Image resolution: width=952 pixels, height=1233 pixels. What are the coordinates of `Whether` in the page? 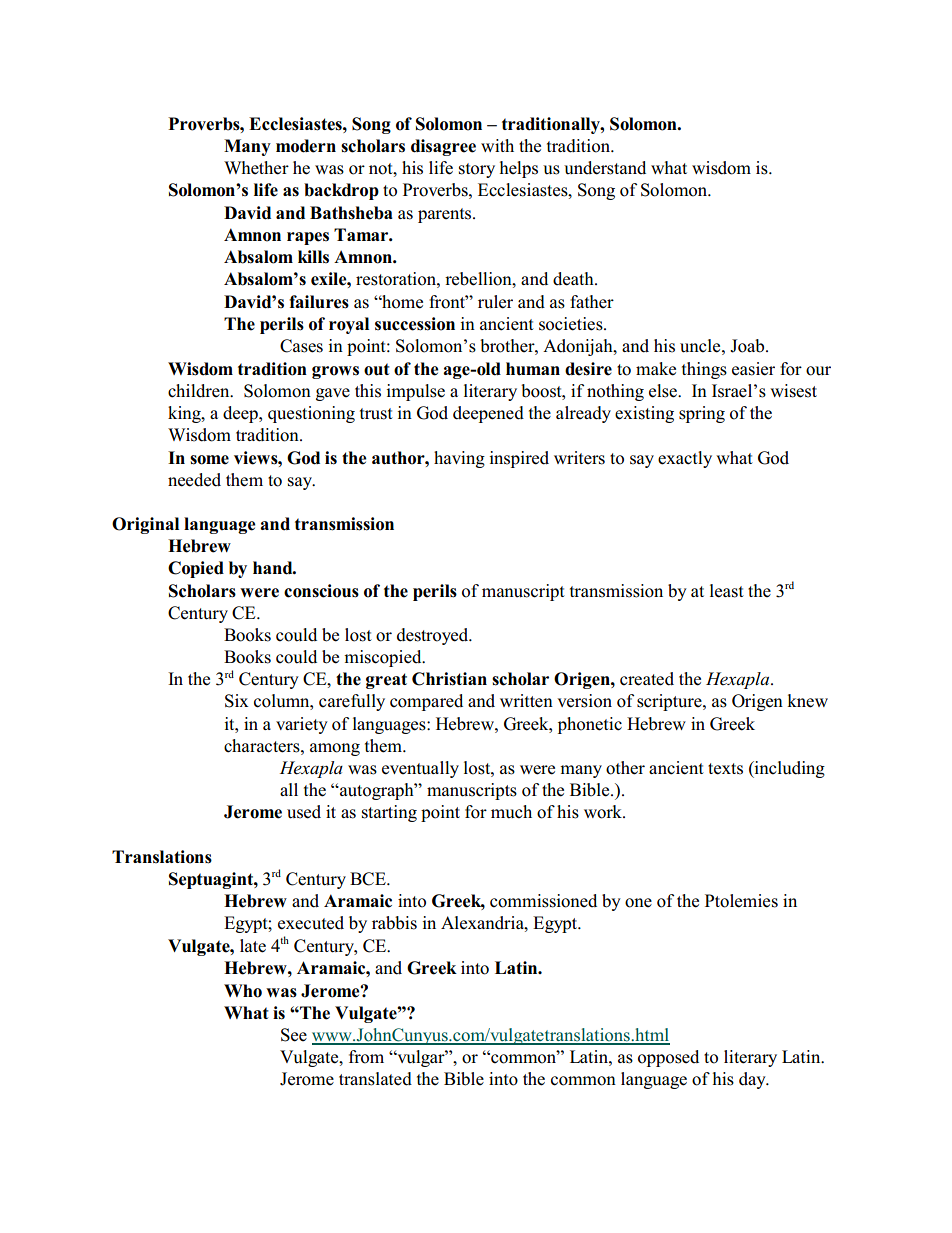 It's located at (256, 168).
